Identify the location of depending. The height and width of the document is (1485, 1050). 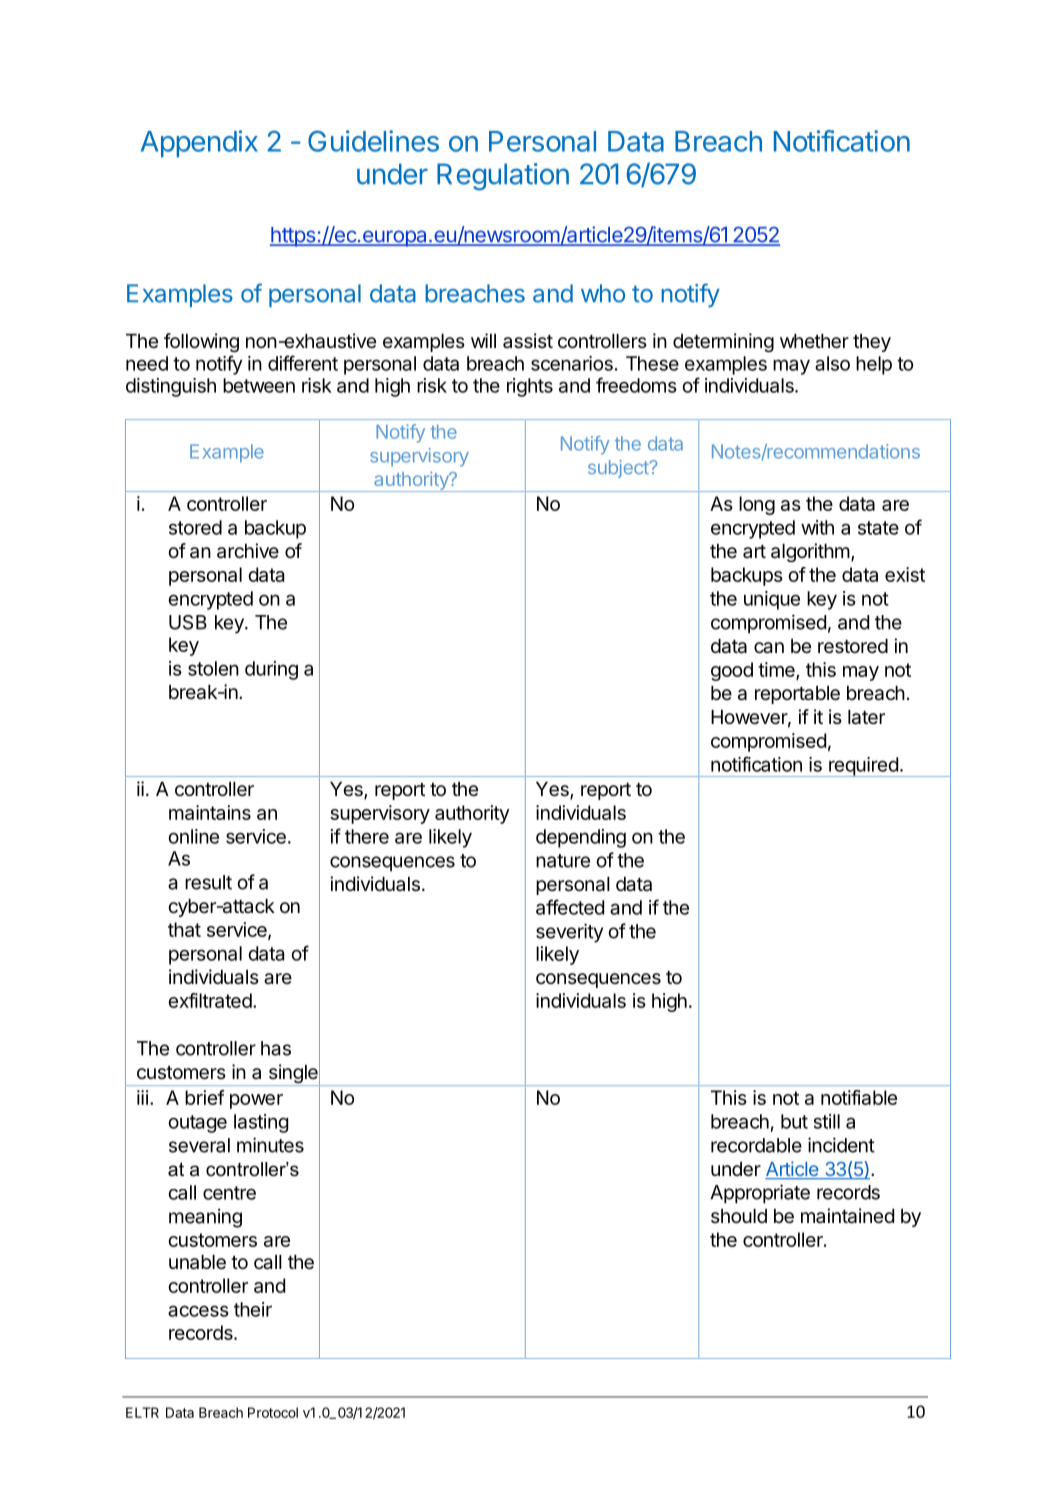
(581, 838).
